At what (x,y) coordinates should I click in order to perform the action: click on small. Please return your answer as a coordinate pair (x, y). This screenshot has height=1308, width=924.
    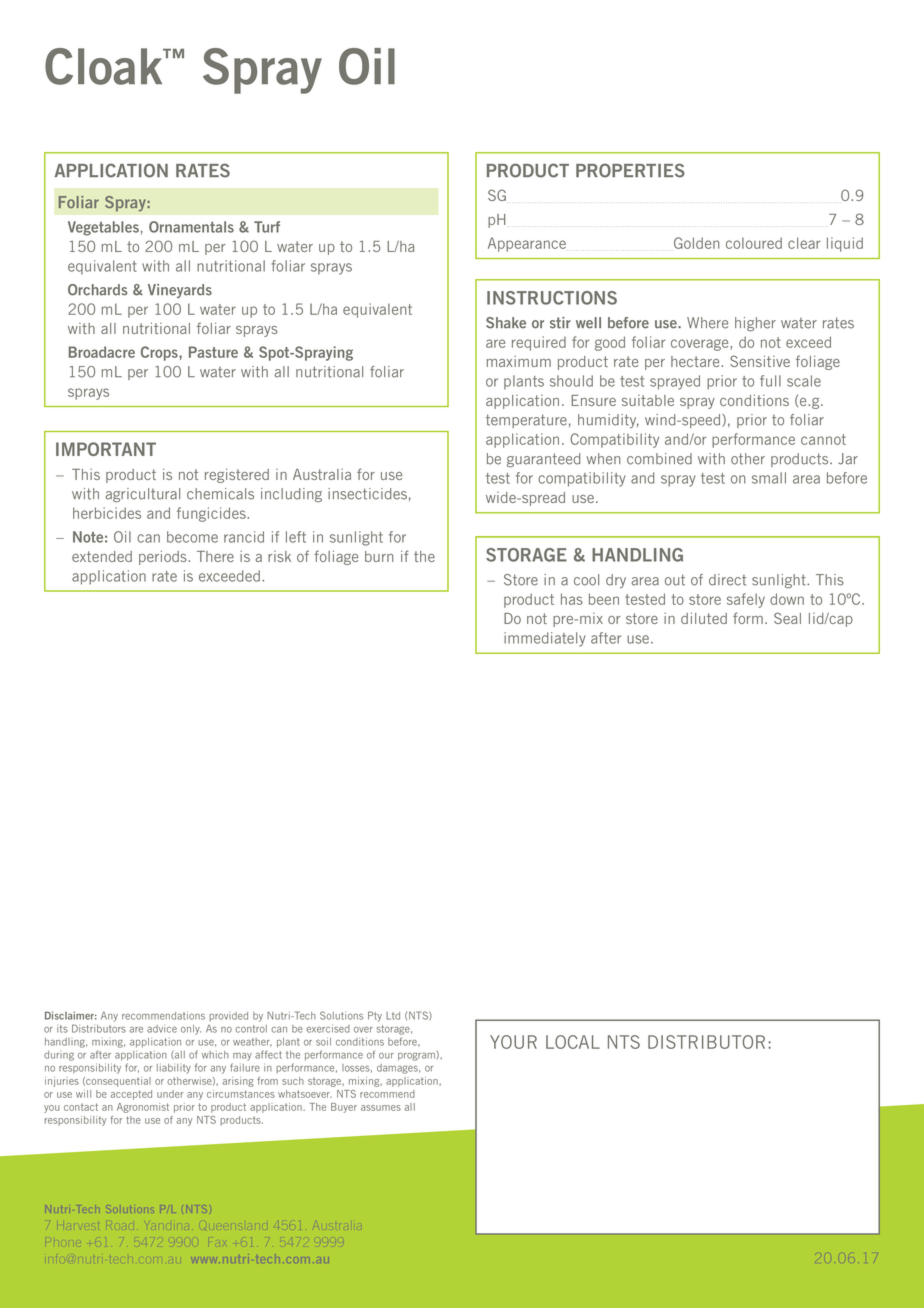
    Looking at the image, I should click on (769, 478).
